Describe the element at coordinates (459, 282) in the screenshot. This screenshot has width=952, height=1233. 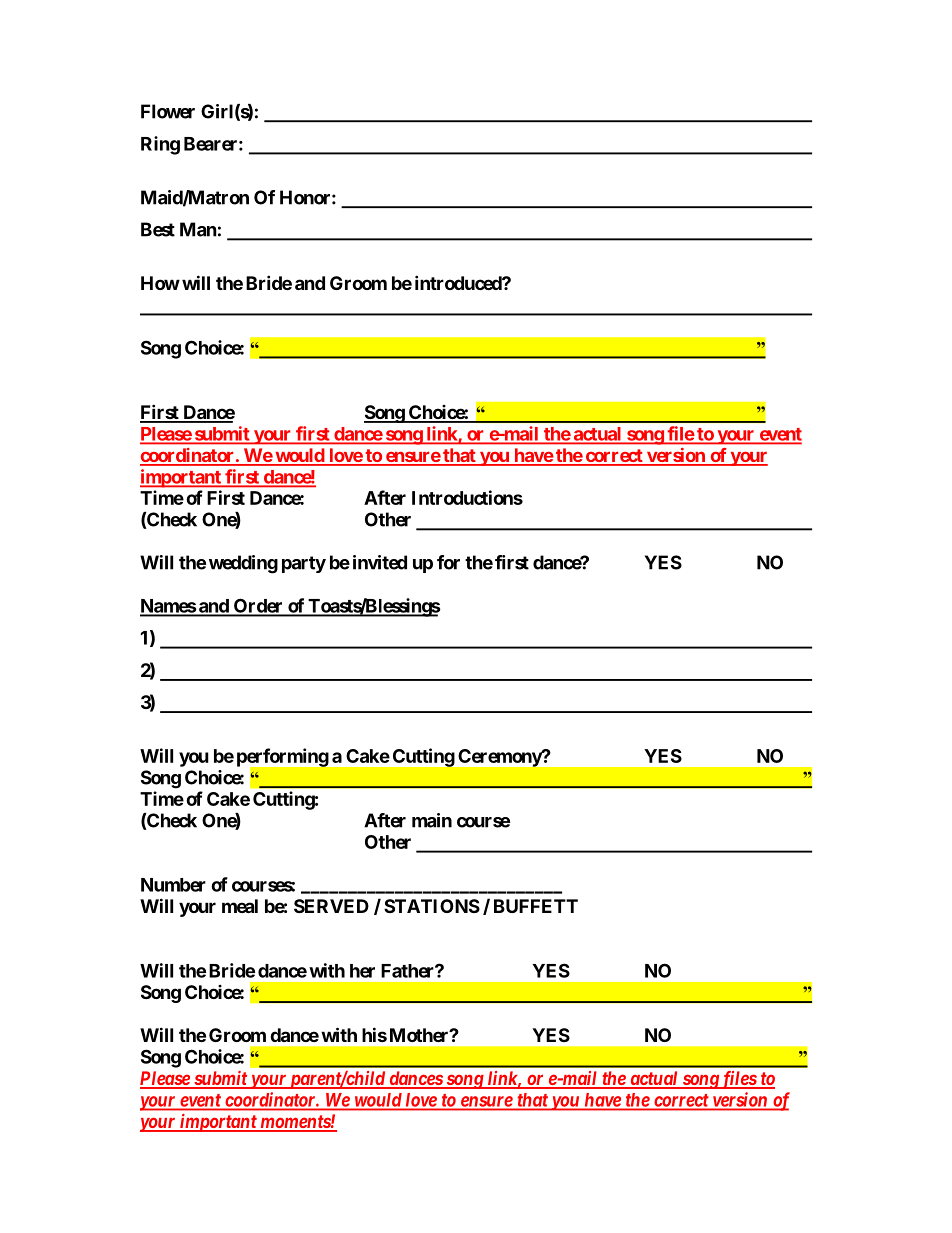
I see `introduced` at that location.
